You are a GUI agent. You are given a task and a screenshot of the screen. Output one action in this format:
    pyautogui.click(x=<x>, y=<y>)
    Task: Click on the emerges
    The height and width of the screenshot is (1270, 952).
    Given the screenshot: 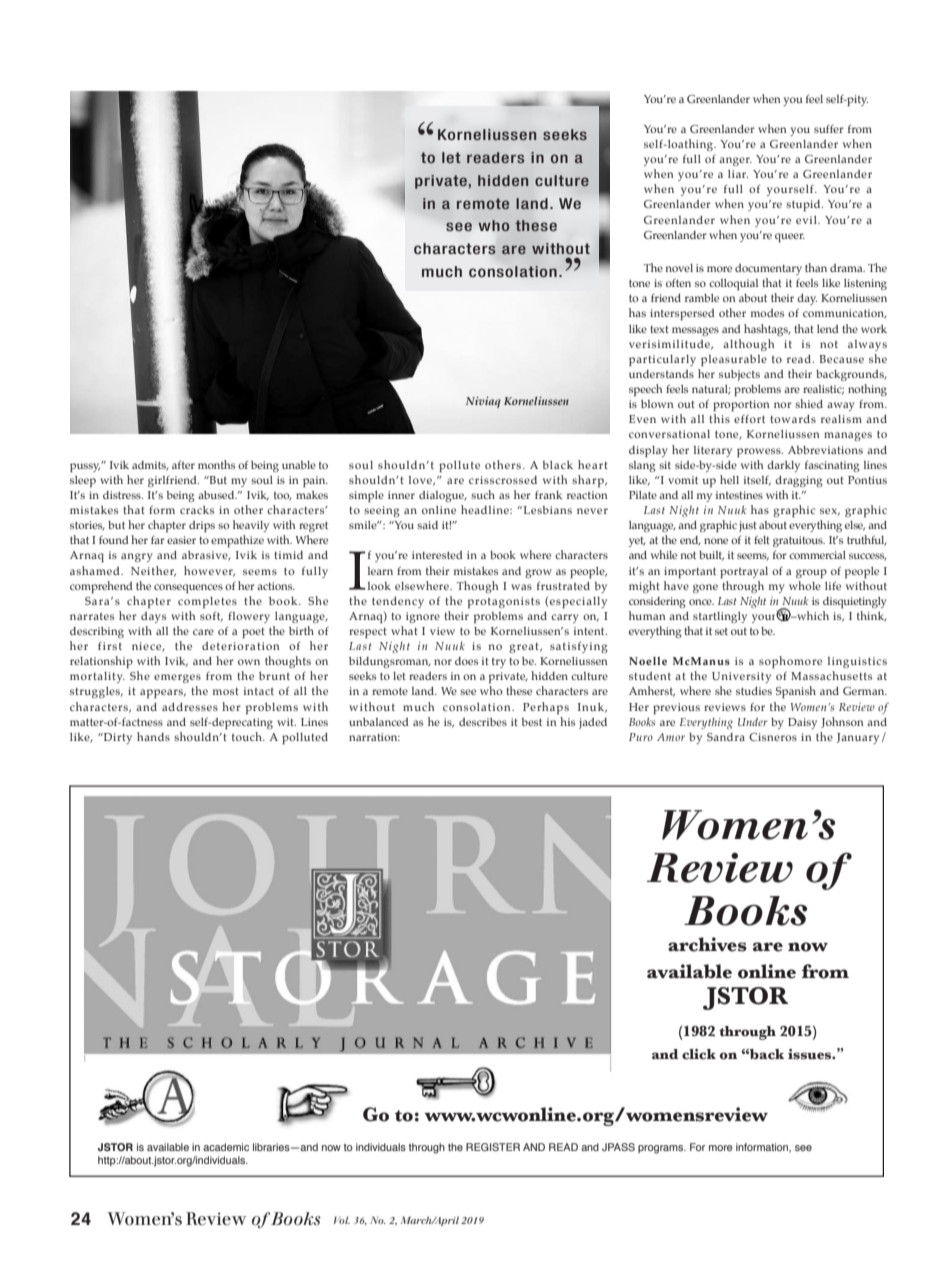 What is the action you would take?
    pyautogui.click(x=177, y=678)
